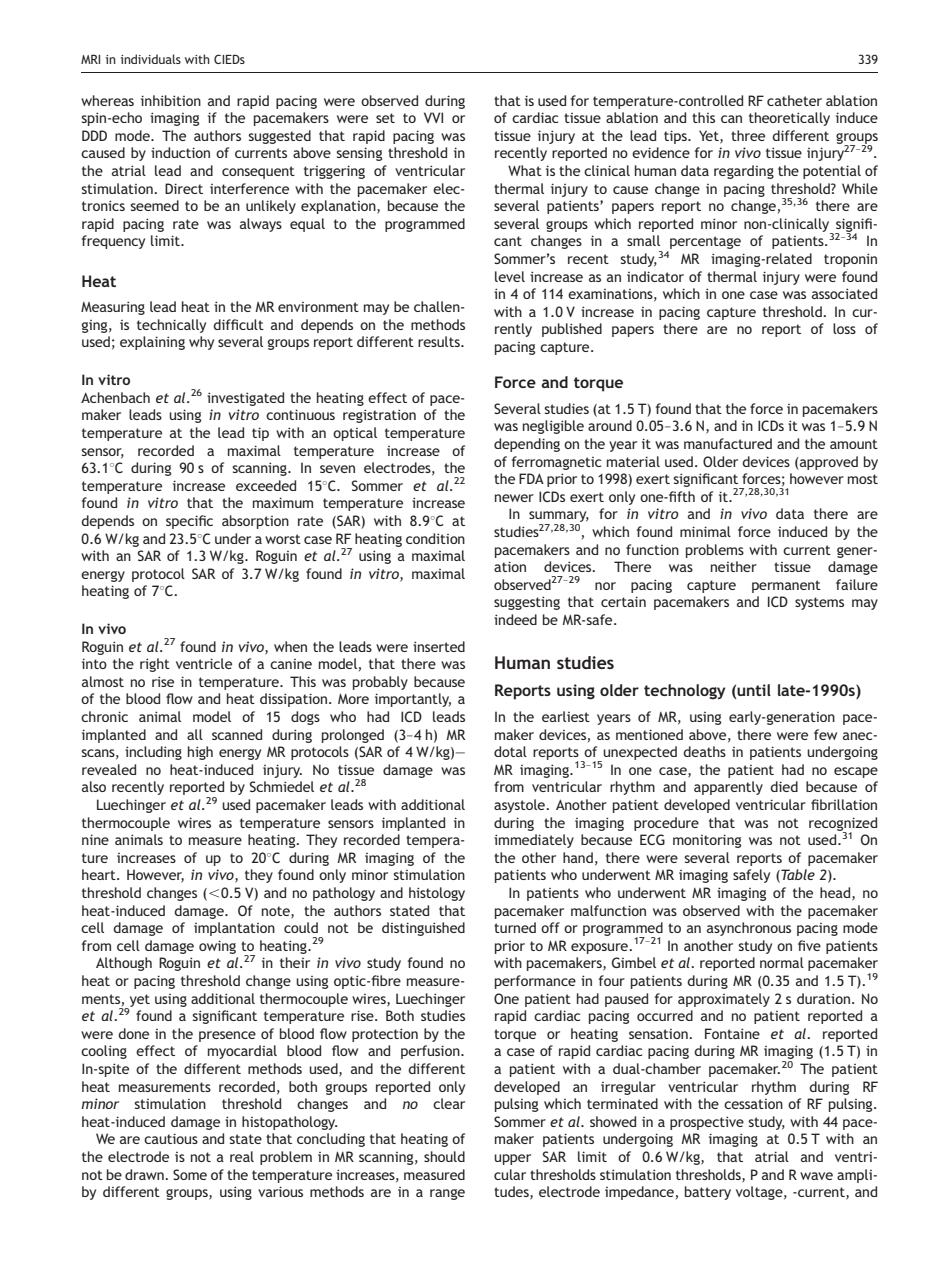 The height and width of the document is (1270, 952). I want to click on set, so click(385, 118).
